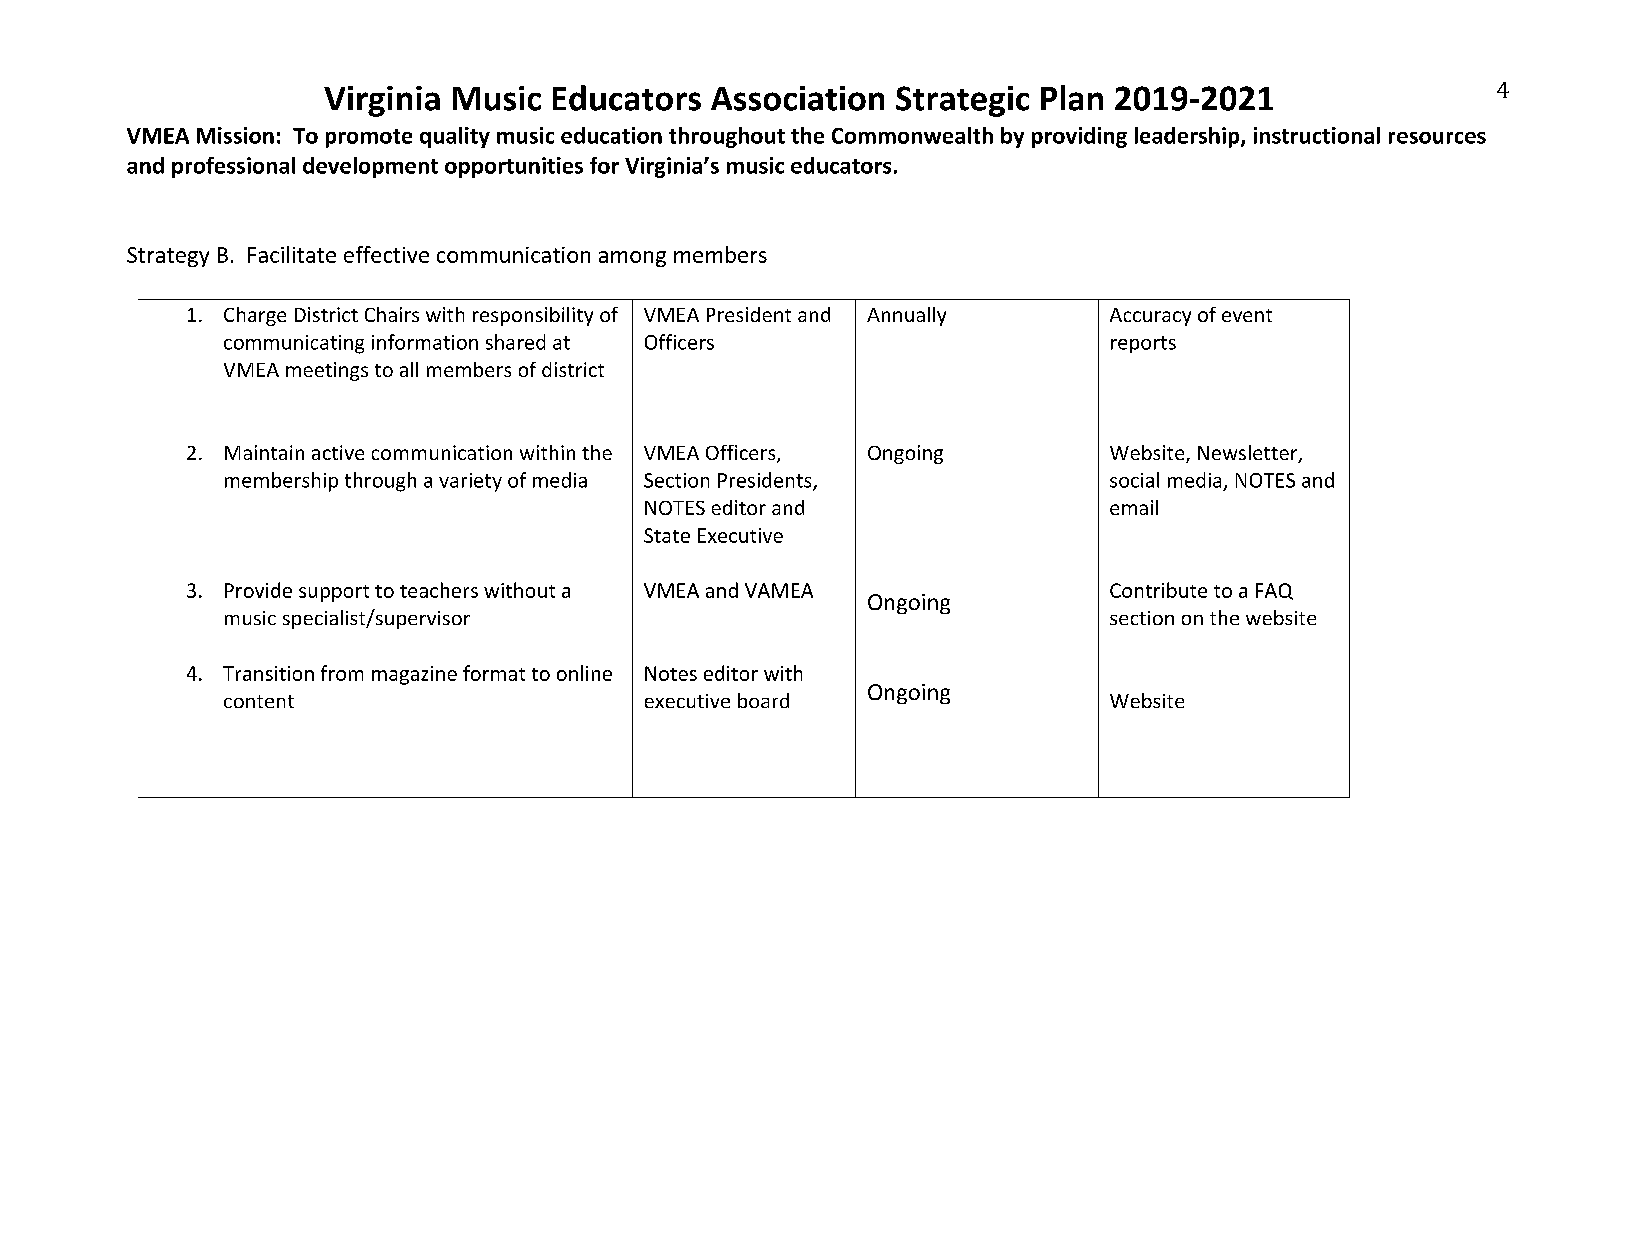 The width and height of the page is (1627, 1258). I want to click on Association, so click(797, 98).
